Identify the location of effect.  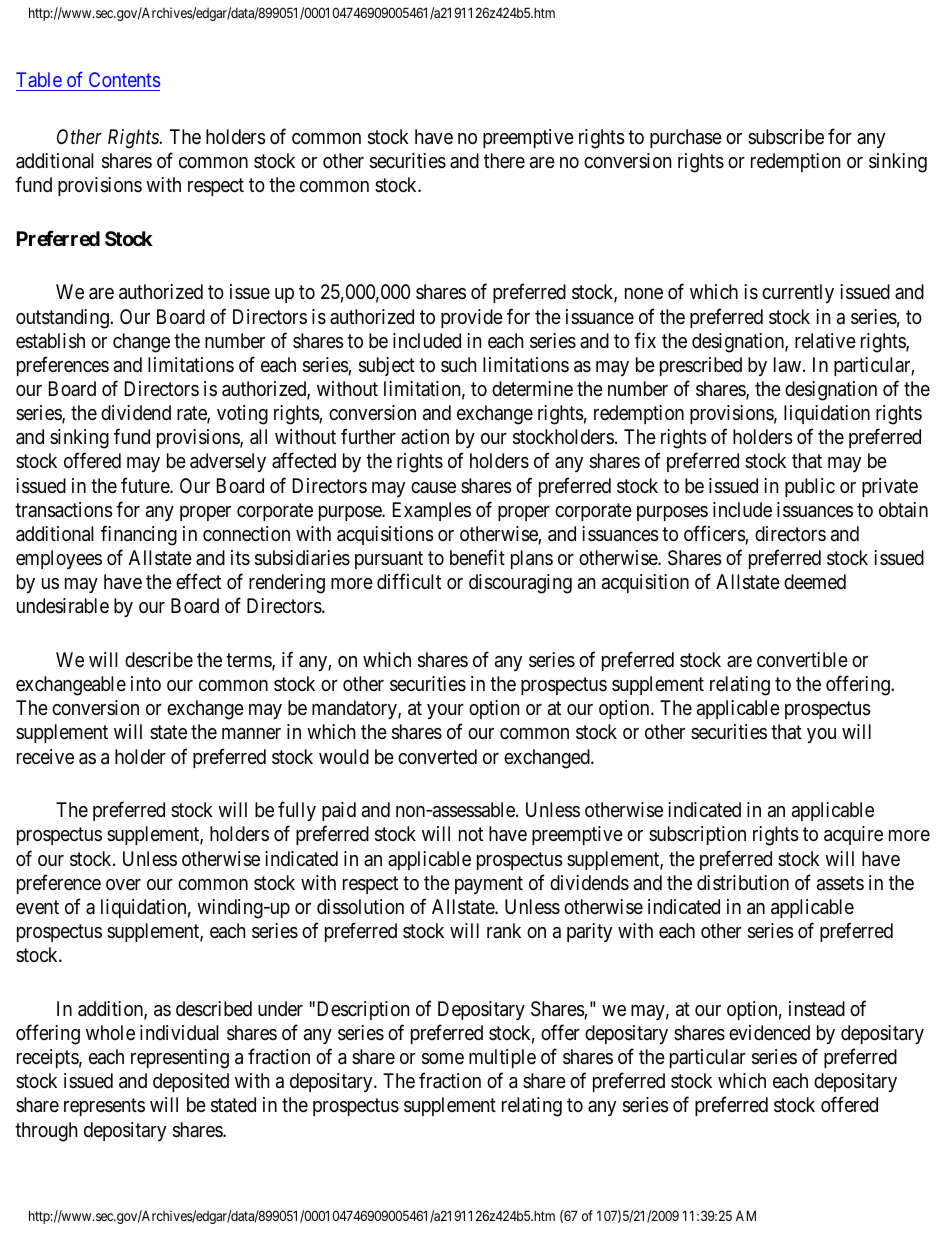
(198, 581).
